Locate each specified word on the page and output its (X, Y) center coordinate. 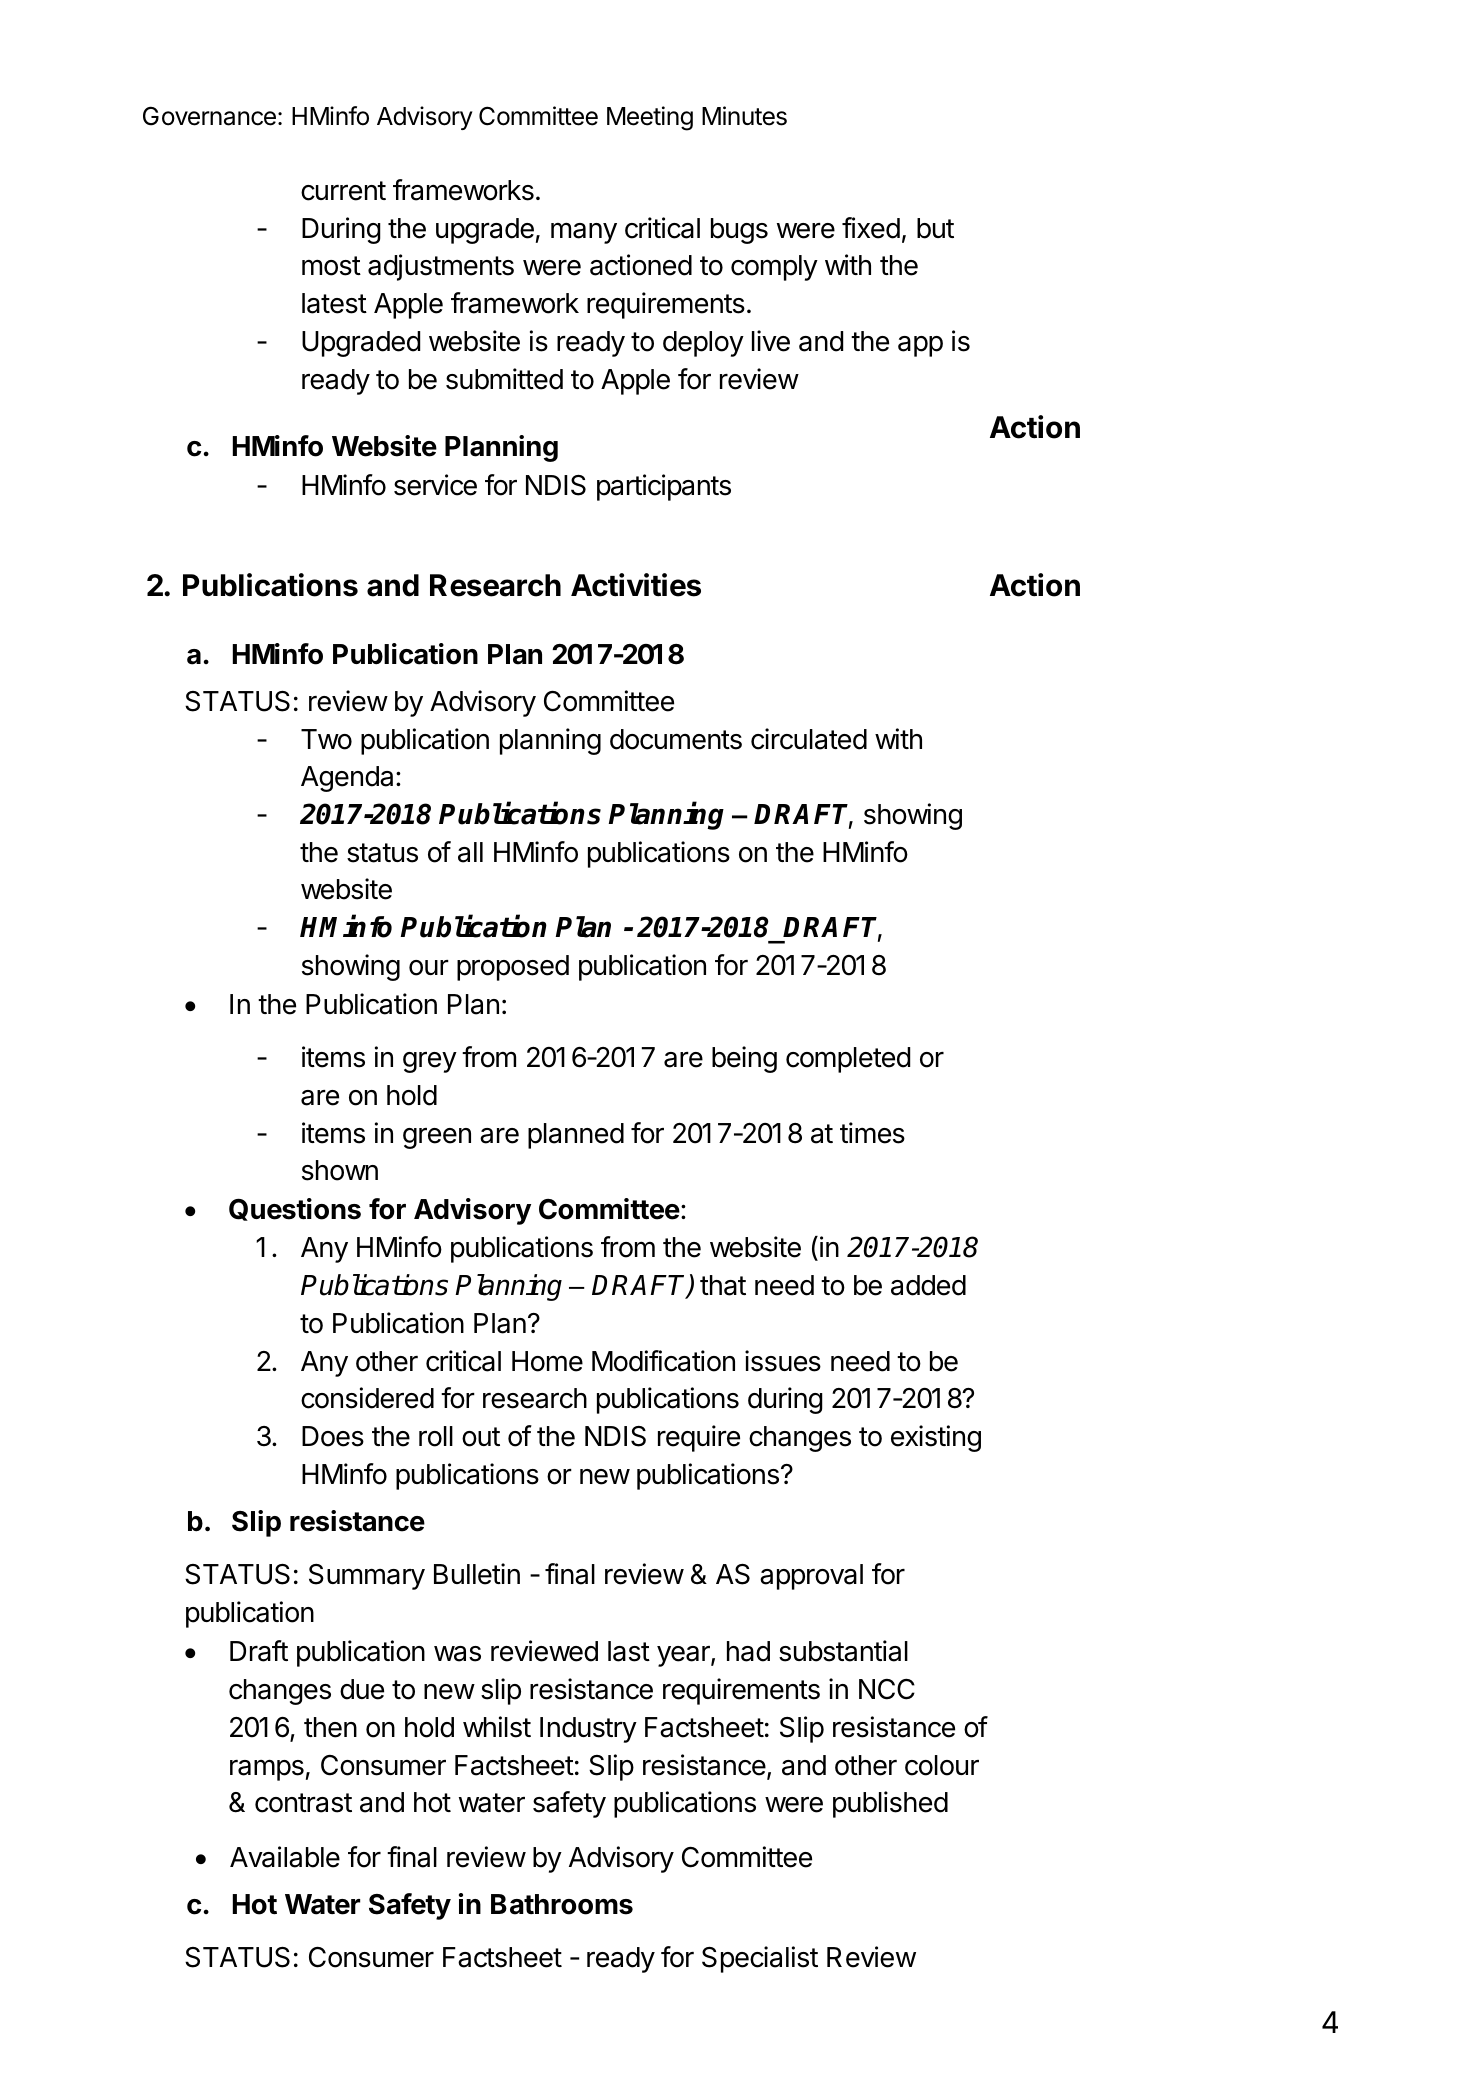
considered (367, 1398)
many (584, 233)
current (343, 191)
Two (326, 739)
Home (547, 1361)
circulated (809, 739)
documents (676, 739)
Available (285, 1857)
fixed (871, 228)
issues (783, 1361)
